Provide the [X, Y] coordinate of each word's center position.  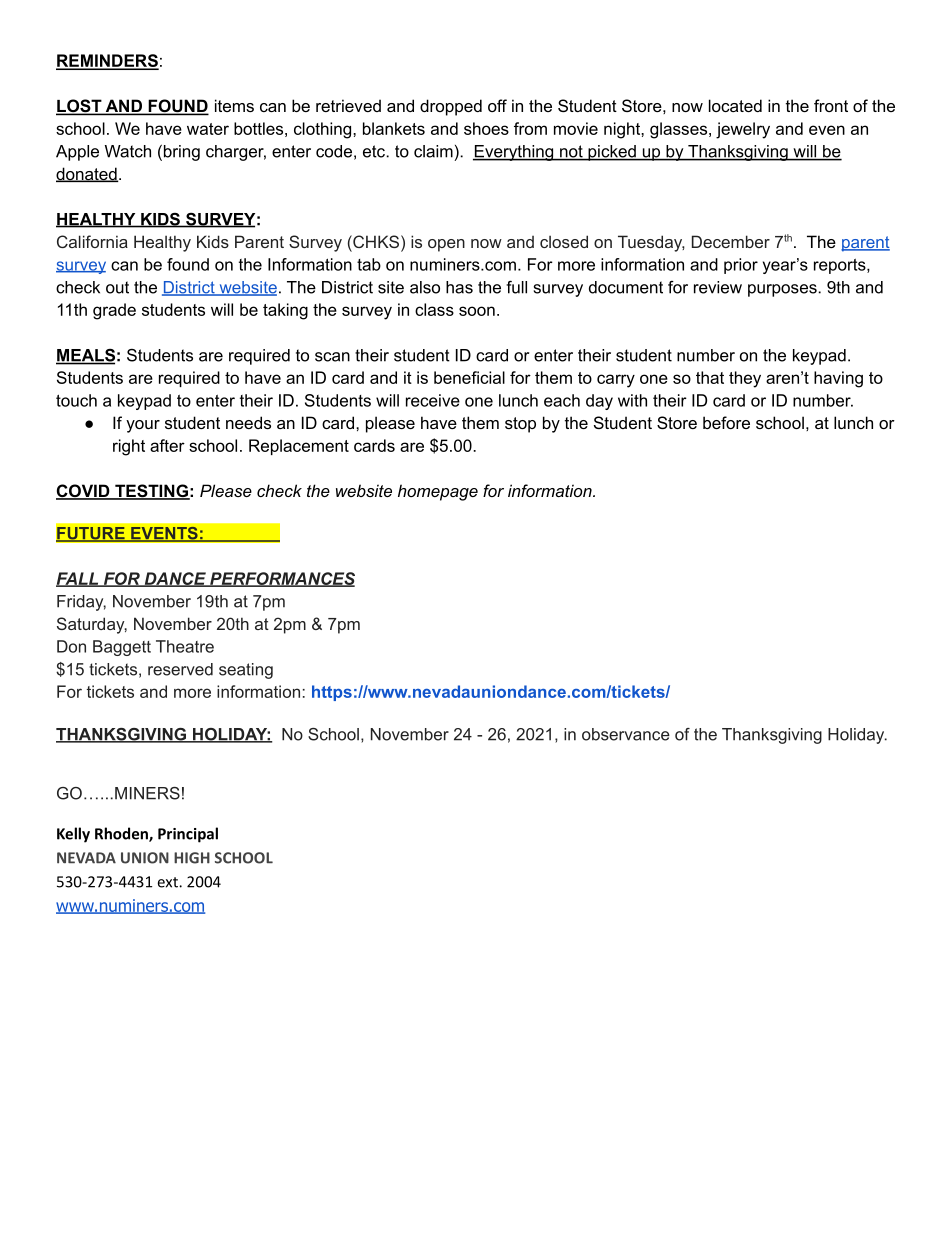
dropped [451, 107]
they [745, 379]
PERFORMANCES [281, 579]
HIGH [192, 858]
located [735, 105]
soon [477, 311]
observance [626, 734]
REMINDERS [107, 61]
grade [114, 311]
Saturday [92, 625]
